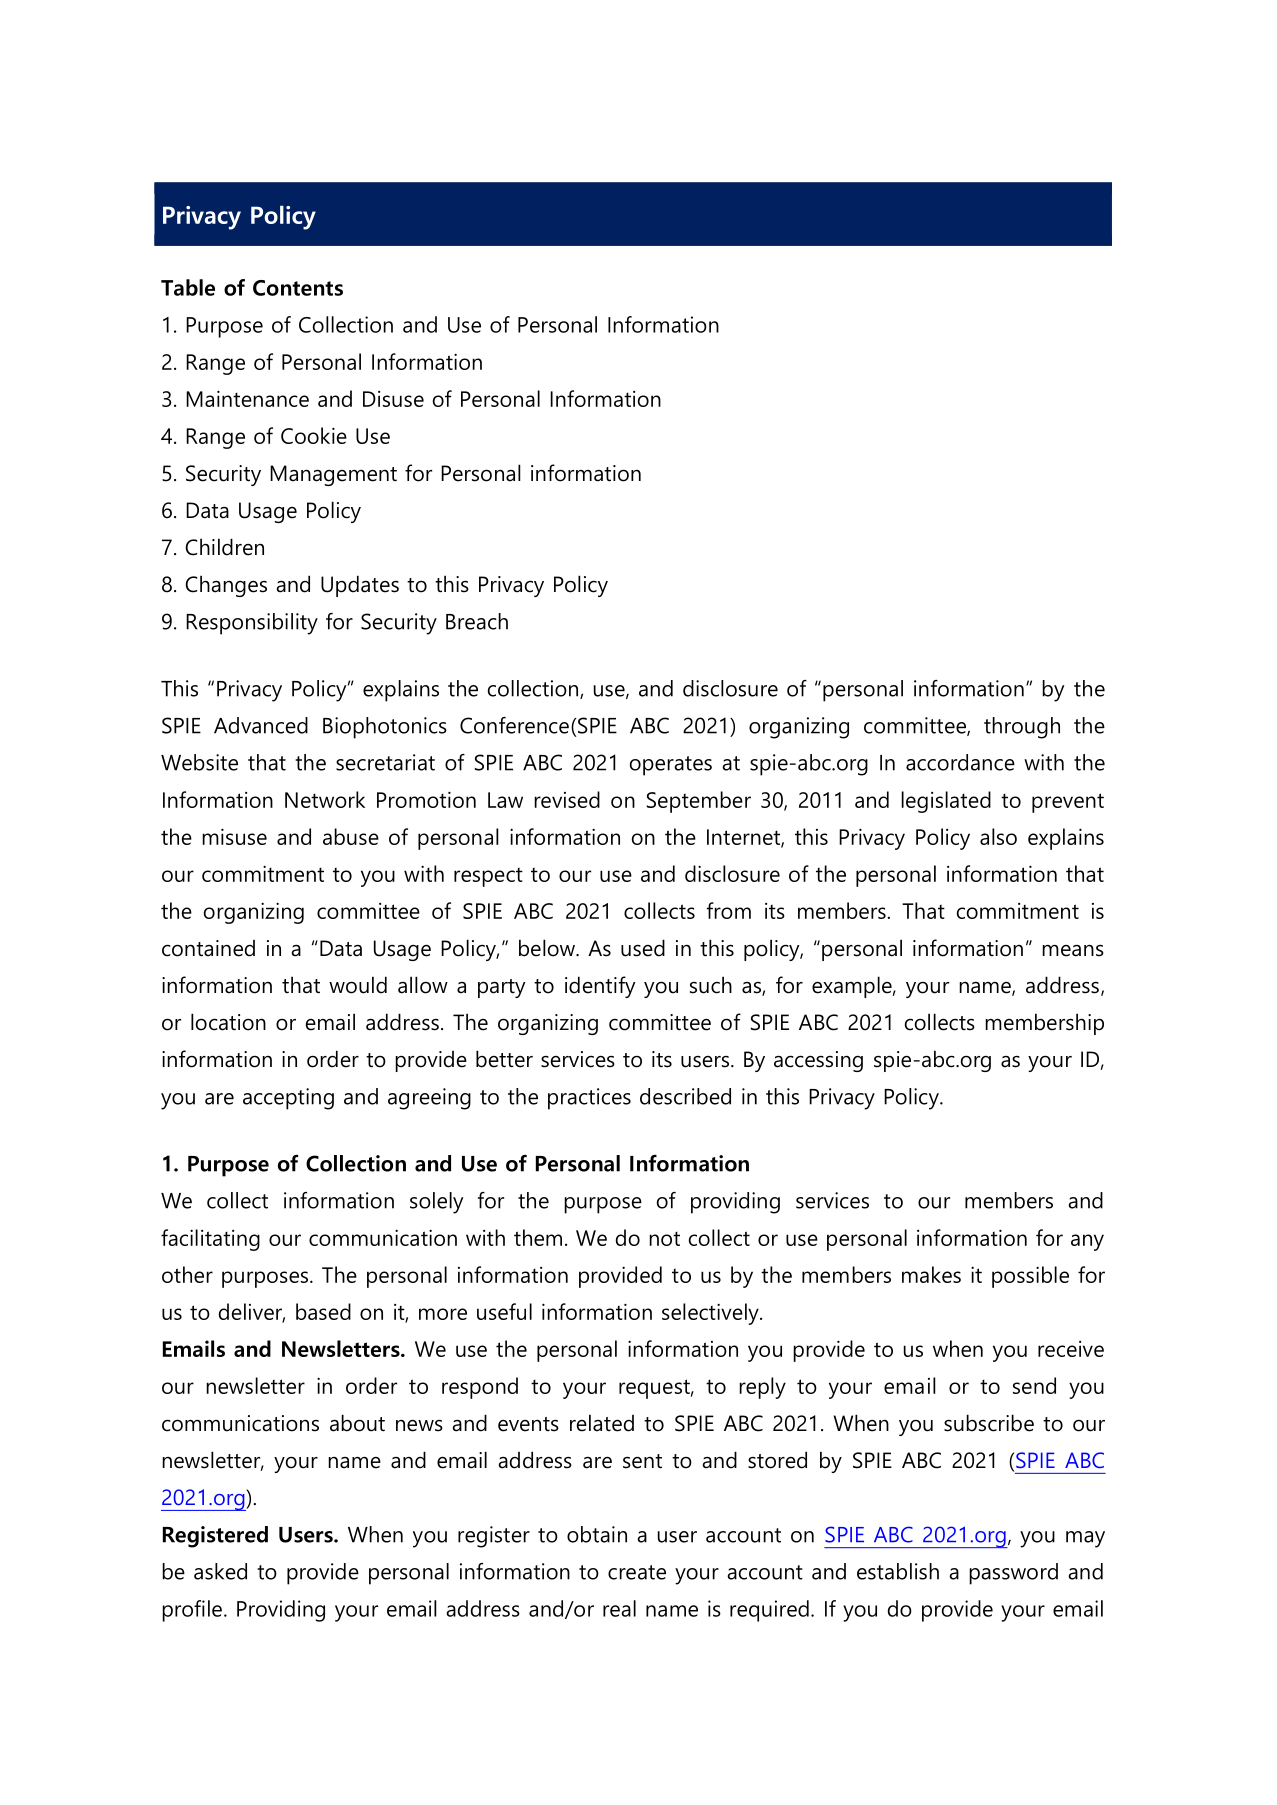  What do you see at coordinates (931, 1274) in the screenshot?
I see `makes` at bounding box center [931, 1274].
